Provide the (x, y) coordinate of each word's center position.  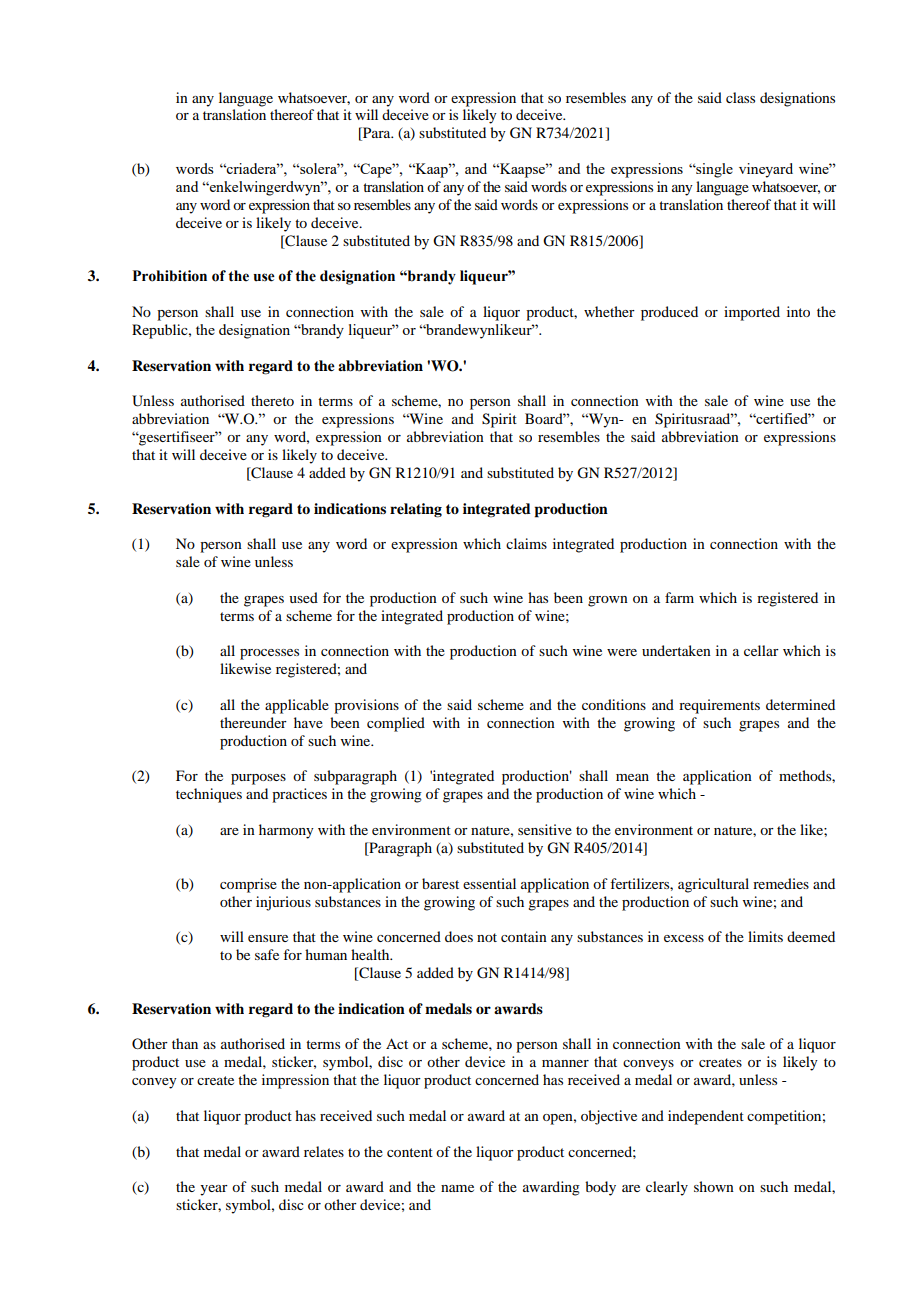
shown (714, 1186)
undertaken (676, 650)
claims (526, 543)
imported (752, 313)
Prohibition (169, 276)
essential (489, 883)
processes (269, 654)
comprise (248, 885)
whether (609, 311)
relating (416, 510)
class (740, 97)
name (457, 1188)
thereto (272, 400)
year (214, 1190)
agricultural (713, 885)
